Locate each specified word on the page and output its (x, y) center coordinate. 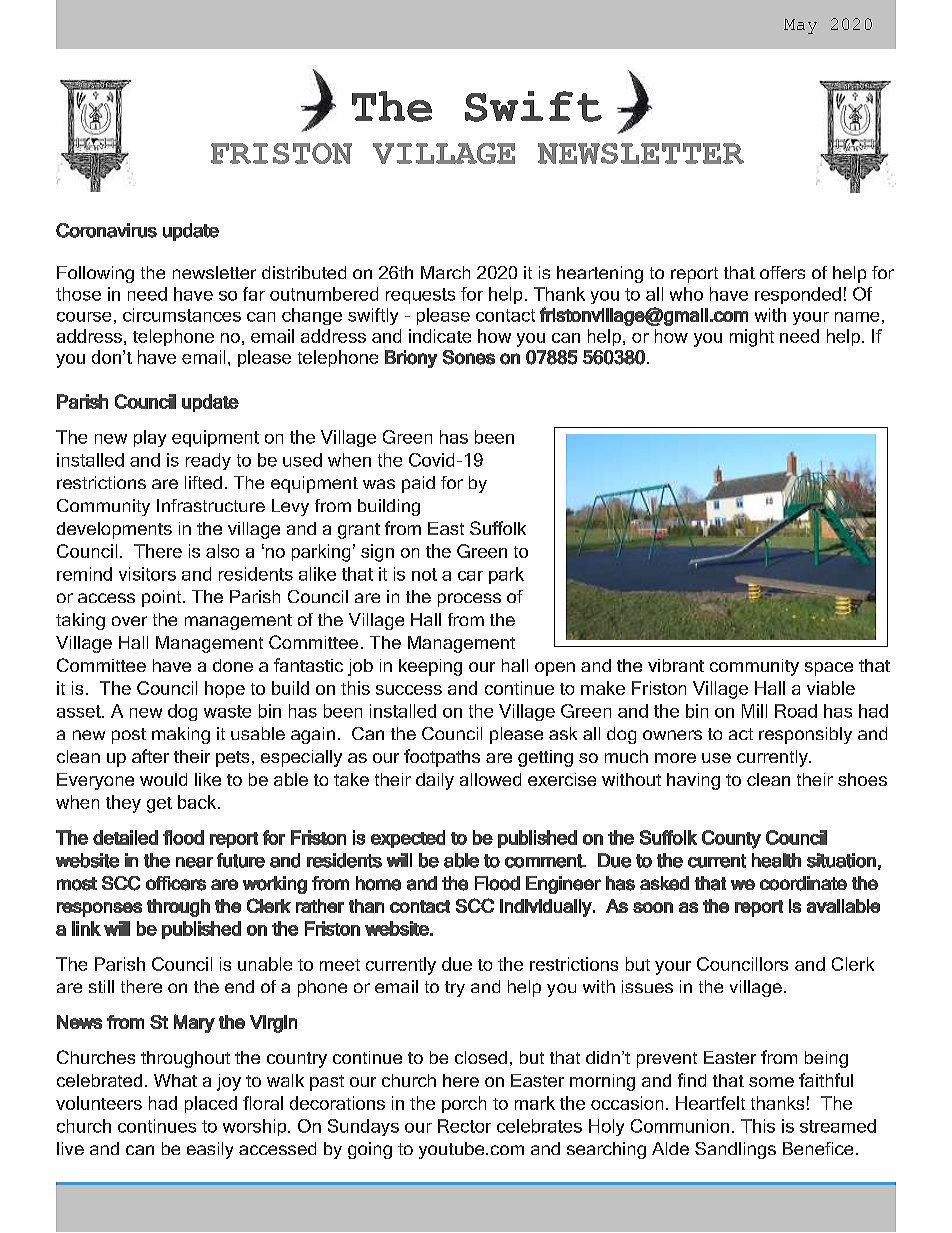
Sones (469, 357)
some (771, 1082)
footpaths (442, 758)
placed (211, 1104)
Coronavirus (106, 230)
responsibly (805, 735)
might (752, 338)
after (150, 756)
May (800, 26)
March (445, 272)
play (150, 438)
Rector (464, 1126)
